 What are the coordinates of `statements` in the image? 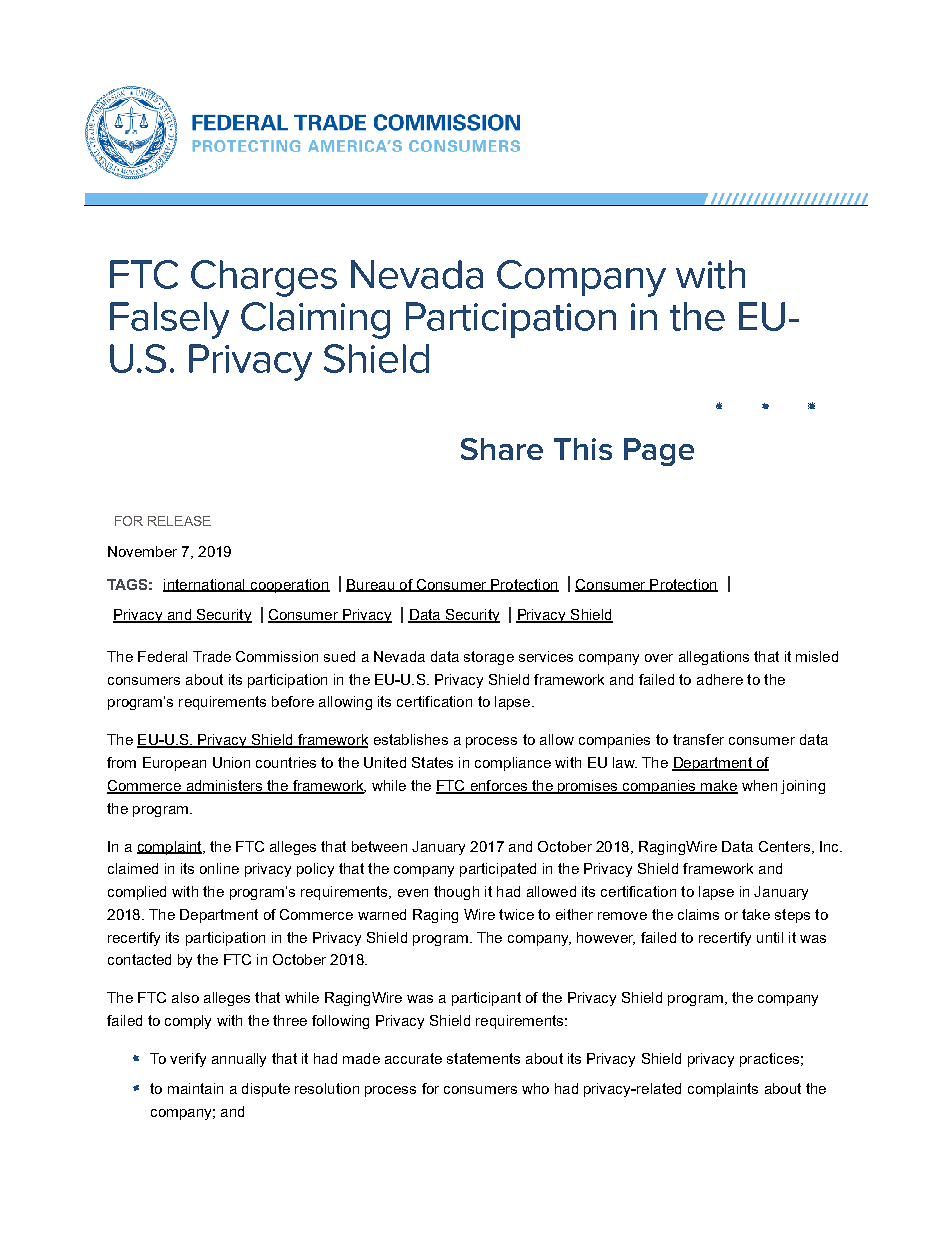 It's located at (483, 1058).
